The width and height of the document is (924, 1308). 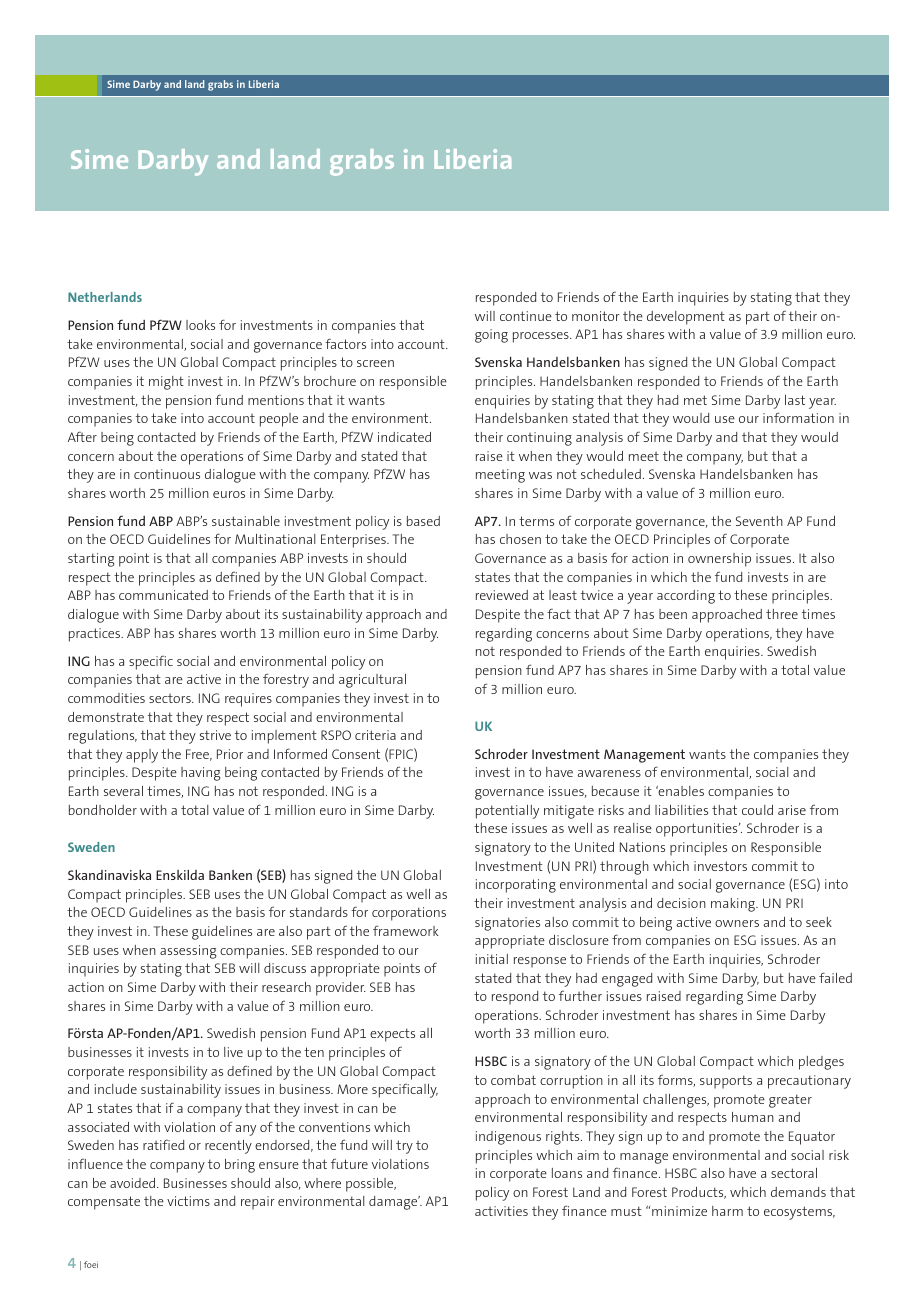 I want to click on potentially, so click(x=507, y=812).
